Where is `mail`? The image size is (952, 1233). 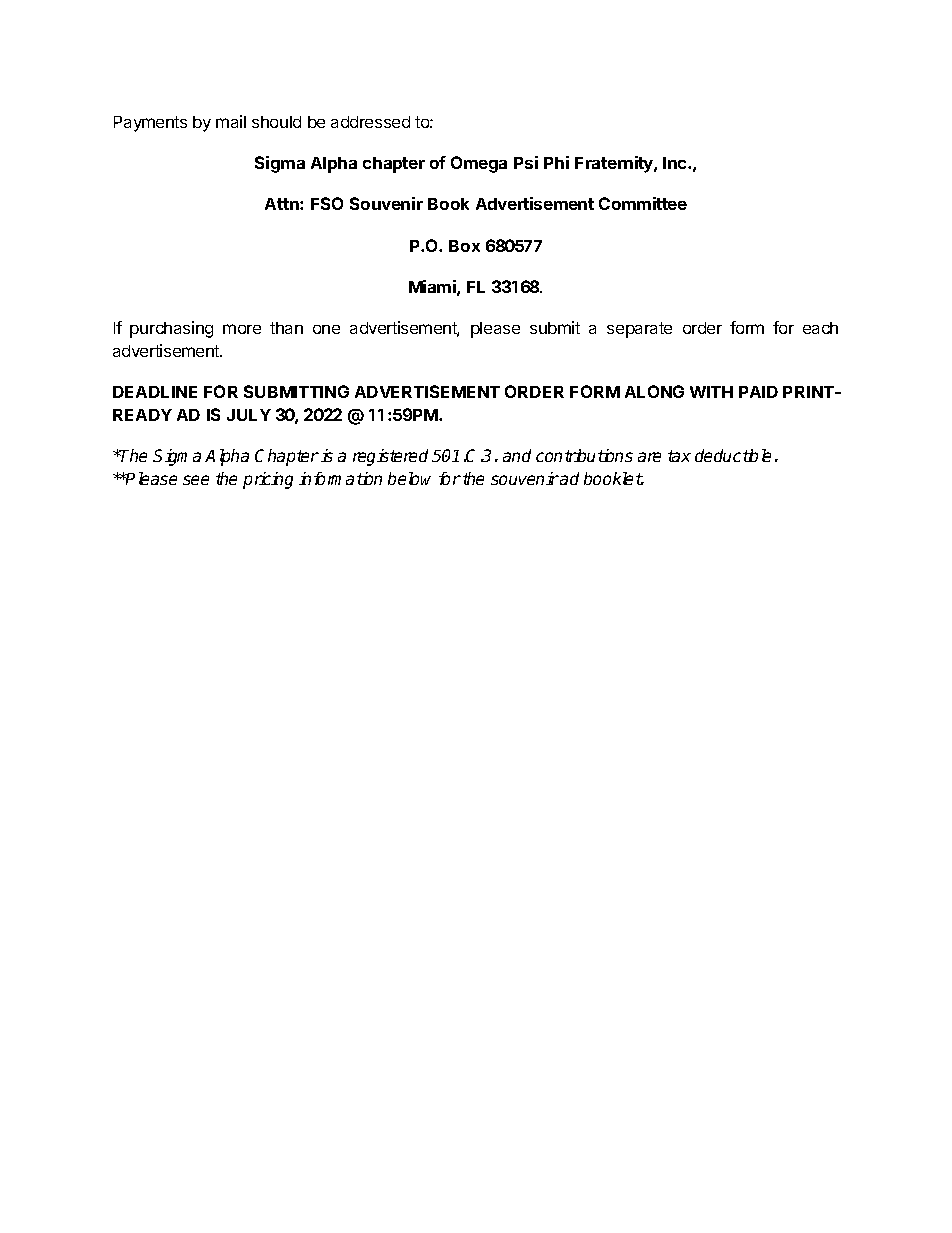
mail is located at coordinates (231, 121).
